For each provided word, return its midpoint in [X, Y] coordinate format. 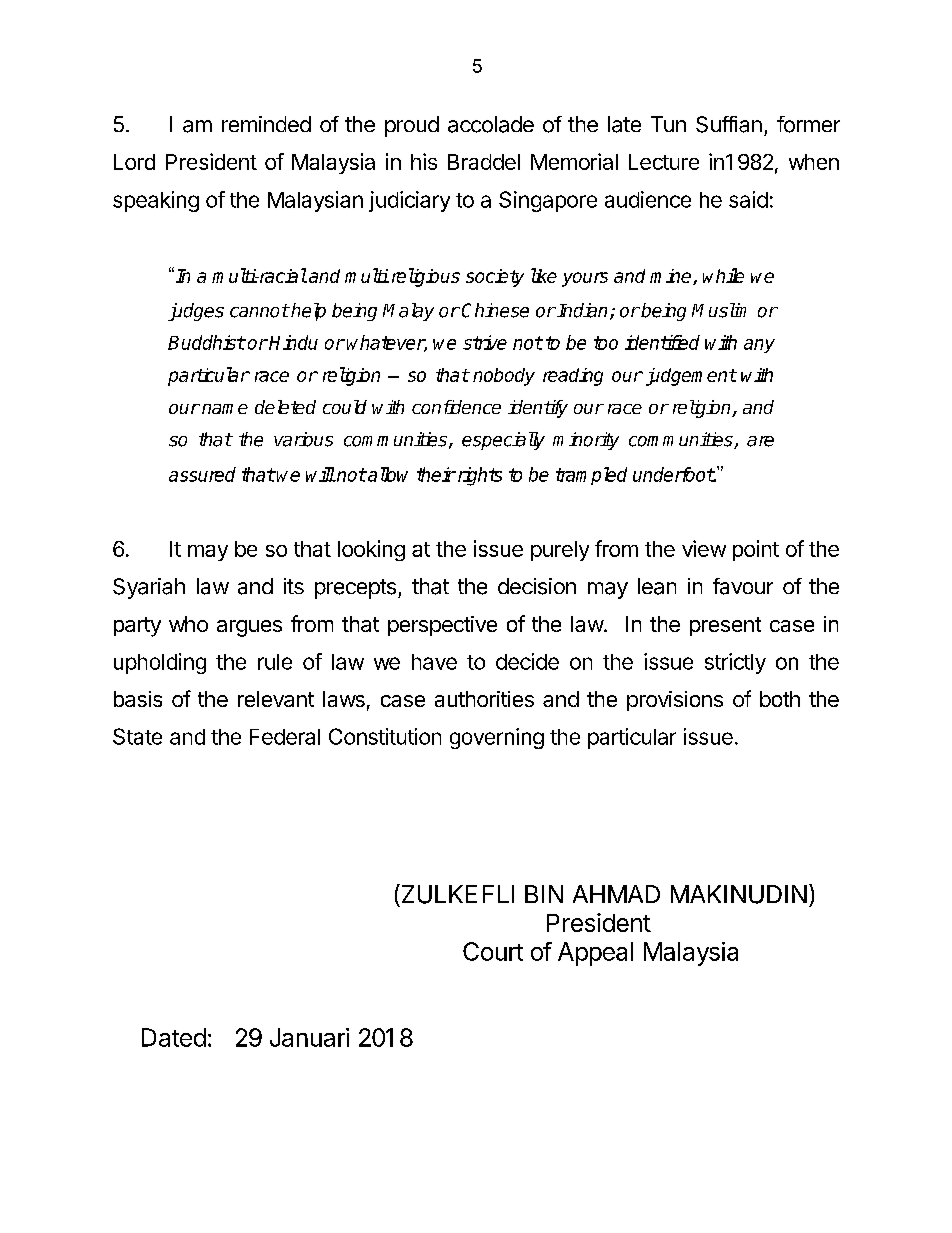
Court [493, 951]
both [780, 699]
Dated [174, 1037]
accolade [491, 124]
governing [497, 738]
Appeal [595, 954]
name [225, 409]
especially [503, 441]
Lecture [664, 162]
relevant [276, 699]
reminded [266, 124]
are [760, 441]
